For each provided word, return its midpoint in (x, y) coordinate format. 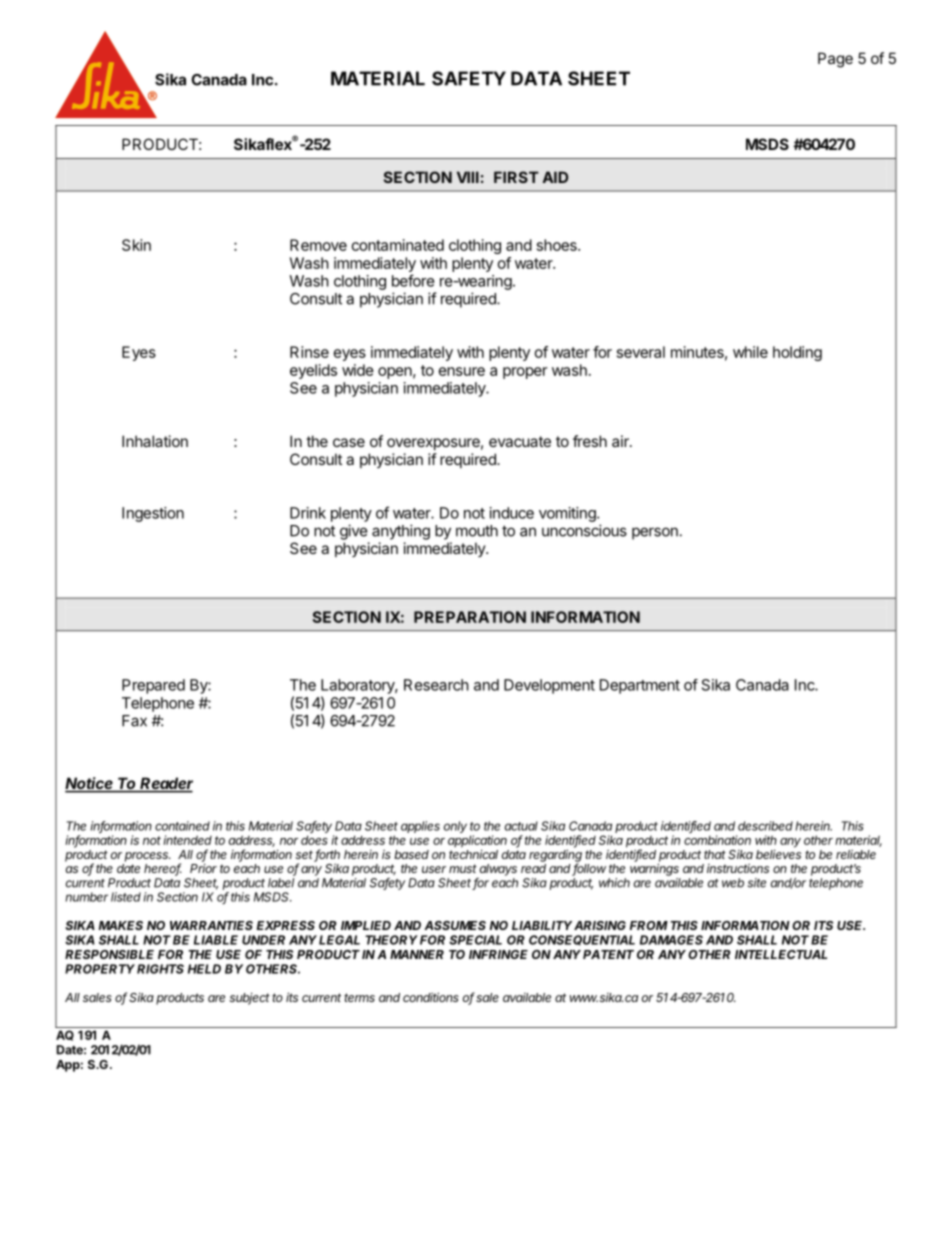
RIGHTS (160, 969)
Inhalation (155, 441)
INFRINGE (498, 954)
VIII (468, 177)
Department (640, 686)
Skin (136, 245)
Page (835, 60)
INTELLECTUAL (781, 954)
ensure (462, 371)
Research (436, 685)
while (750, 352)
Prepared (153, 686)
